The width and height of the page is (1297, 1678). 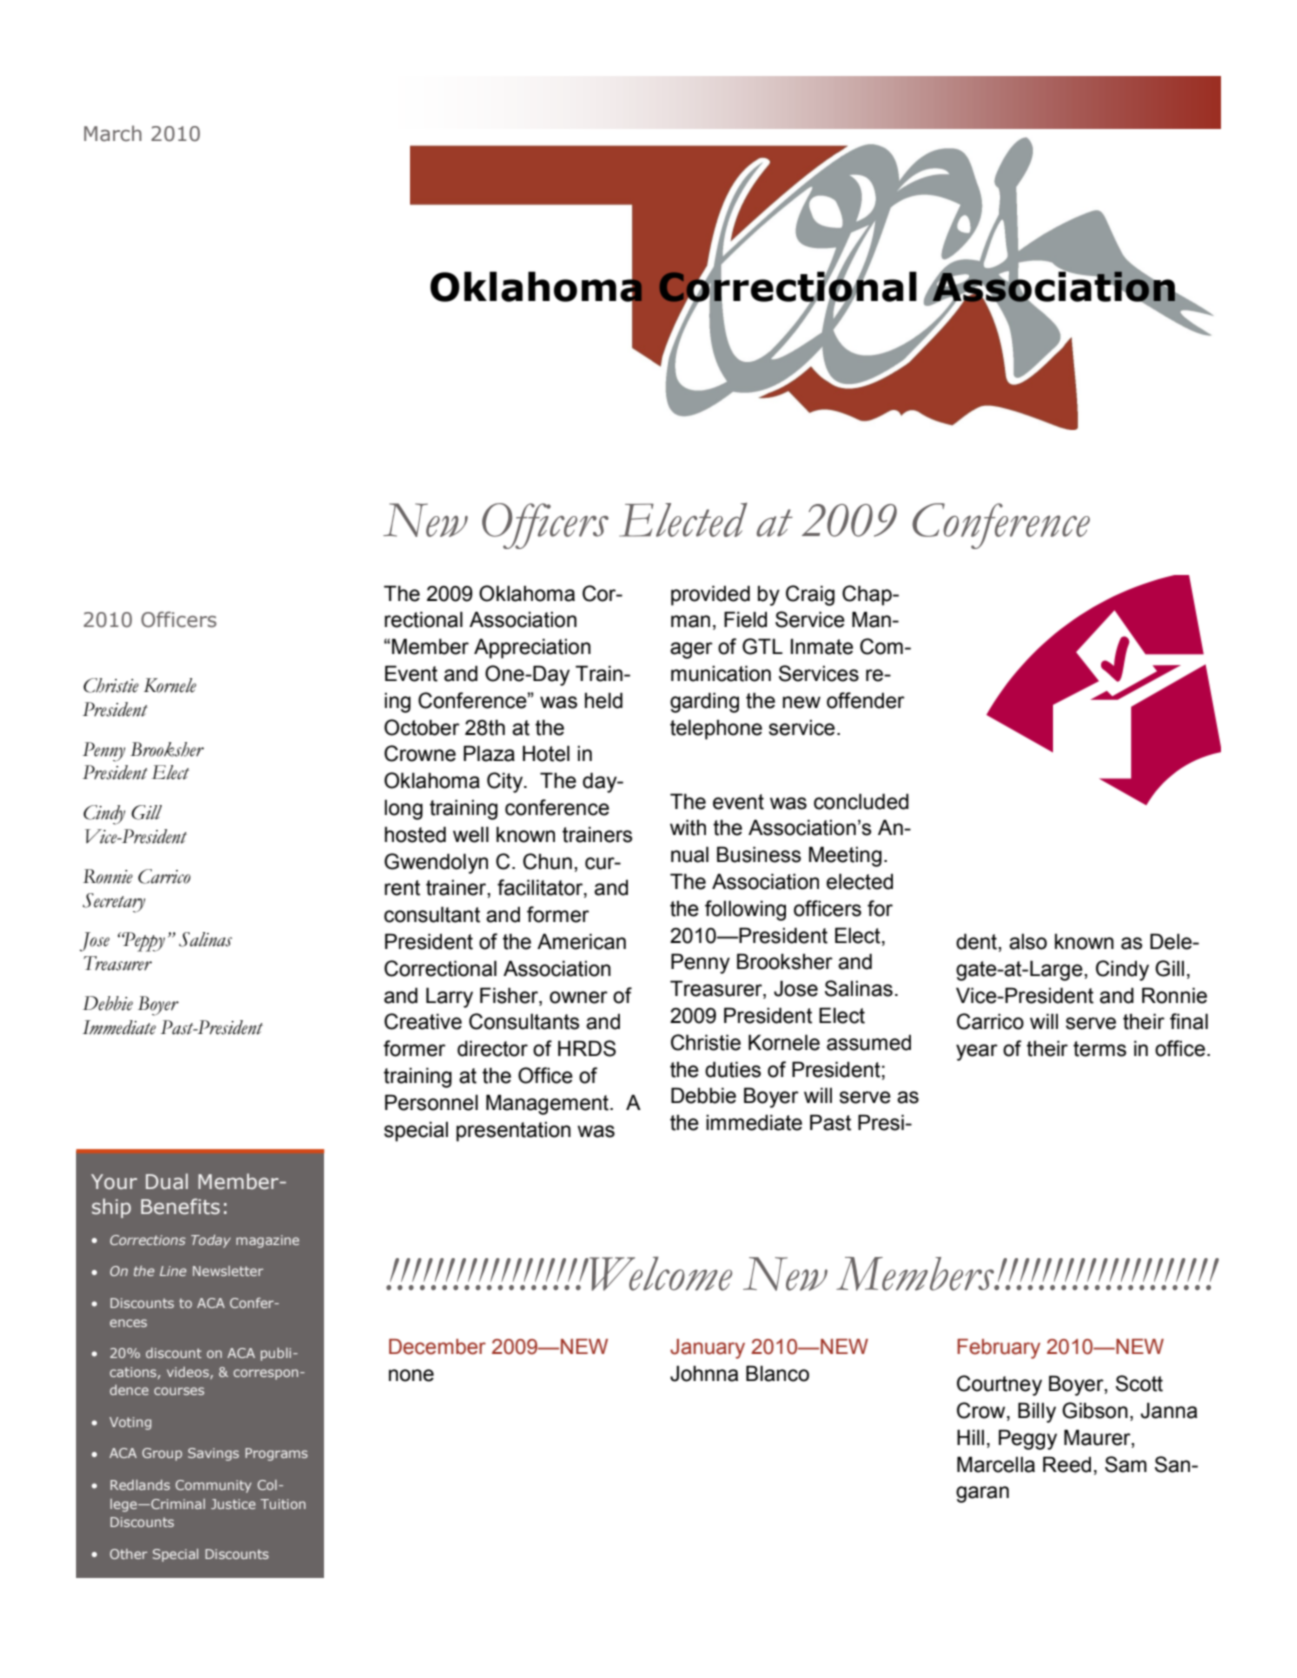 What do you see at coordinates (810, 595) in the page?
I see `Craig` at bounding box center [810, 595].
